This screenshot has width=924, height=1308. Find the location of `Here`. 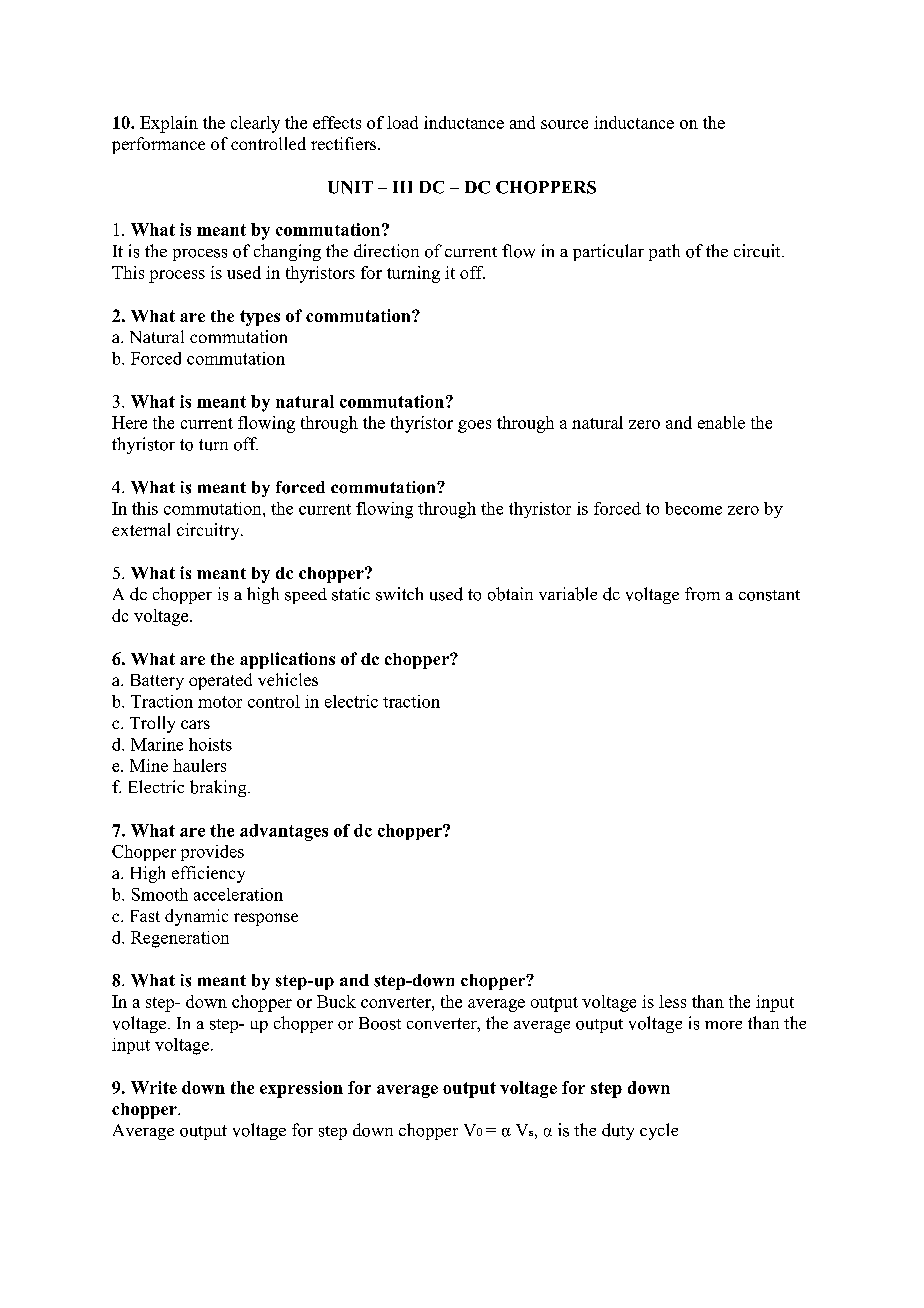

Here is located at coordinates (129, 422).
